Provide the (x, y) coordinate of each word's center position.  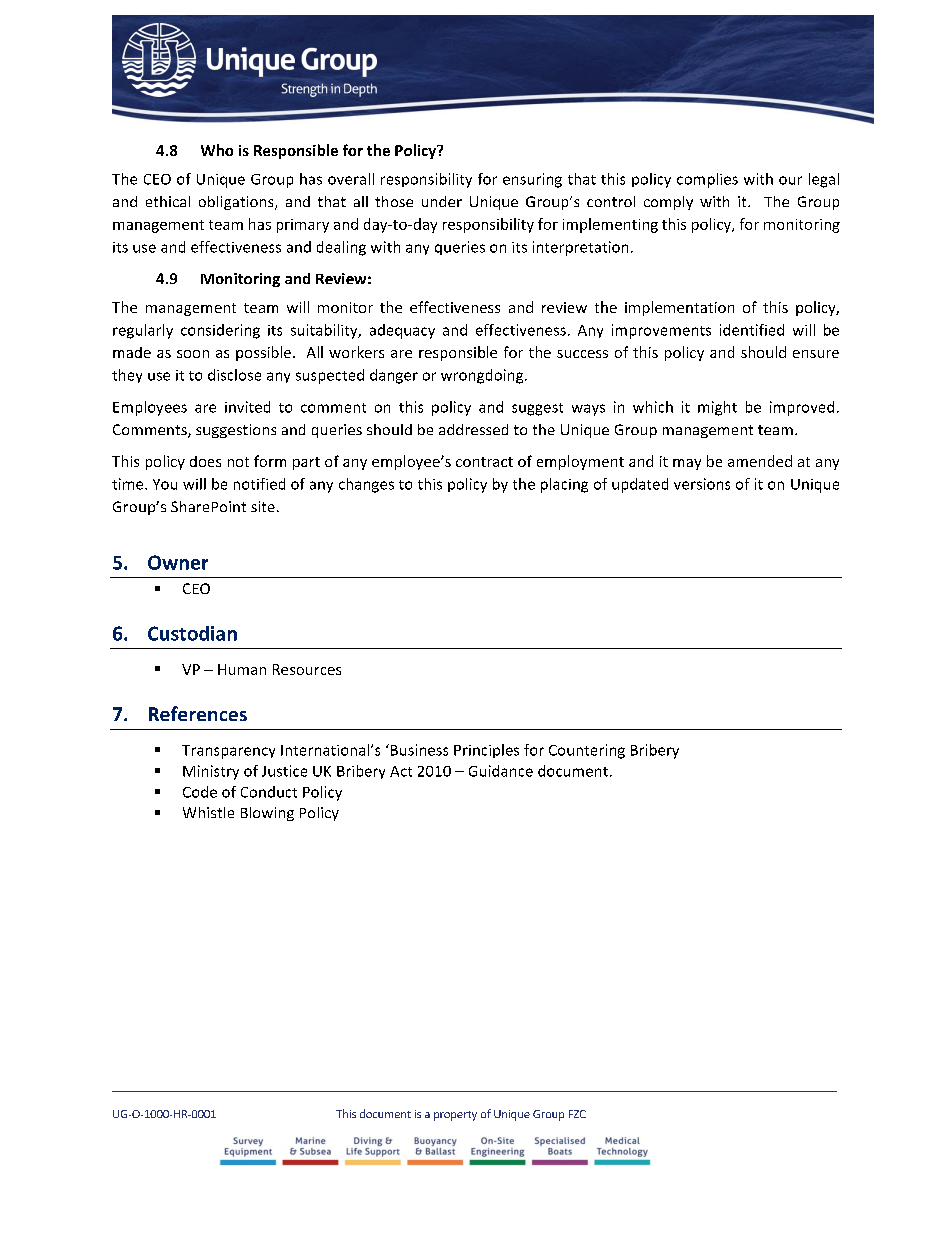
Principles (486, 751)
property (455, 1116)
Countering (587, 751)
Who (217, 150)
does (205, 461)
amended (760, 461)
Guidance (501, 771)
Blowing (267, 814)
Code (200, 792)
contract (484, 462)
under (442, 201)
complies (707, 180)
